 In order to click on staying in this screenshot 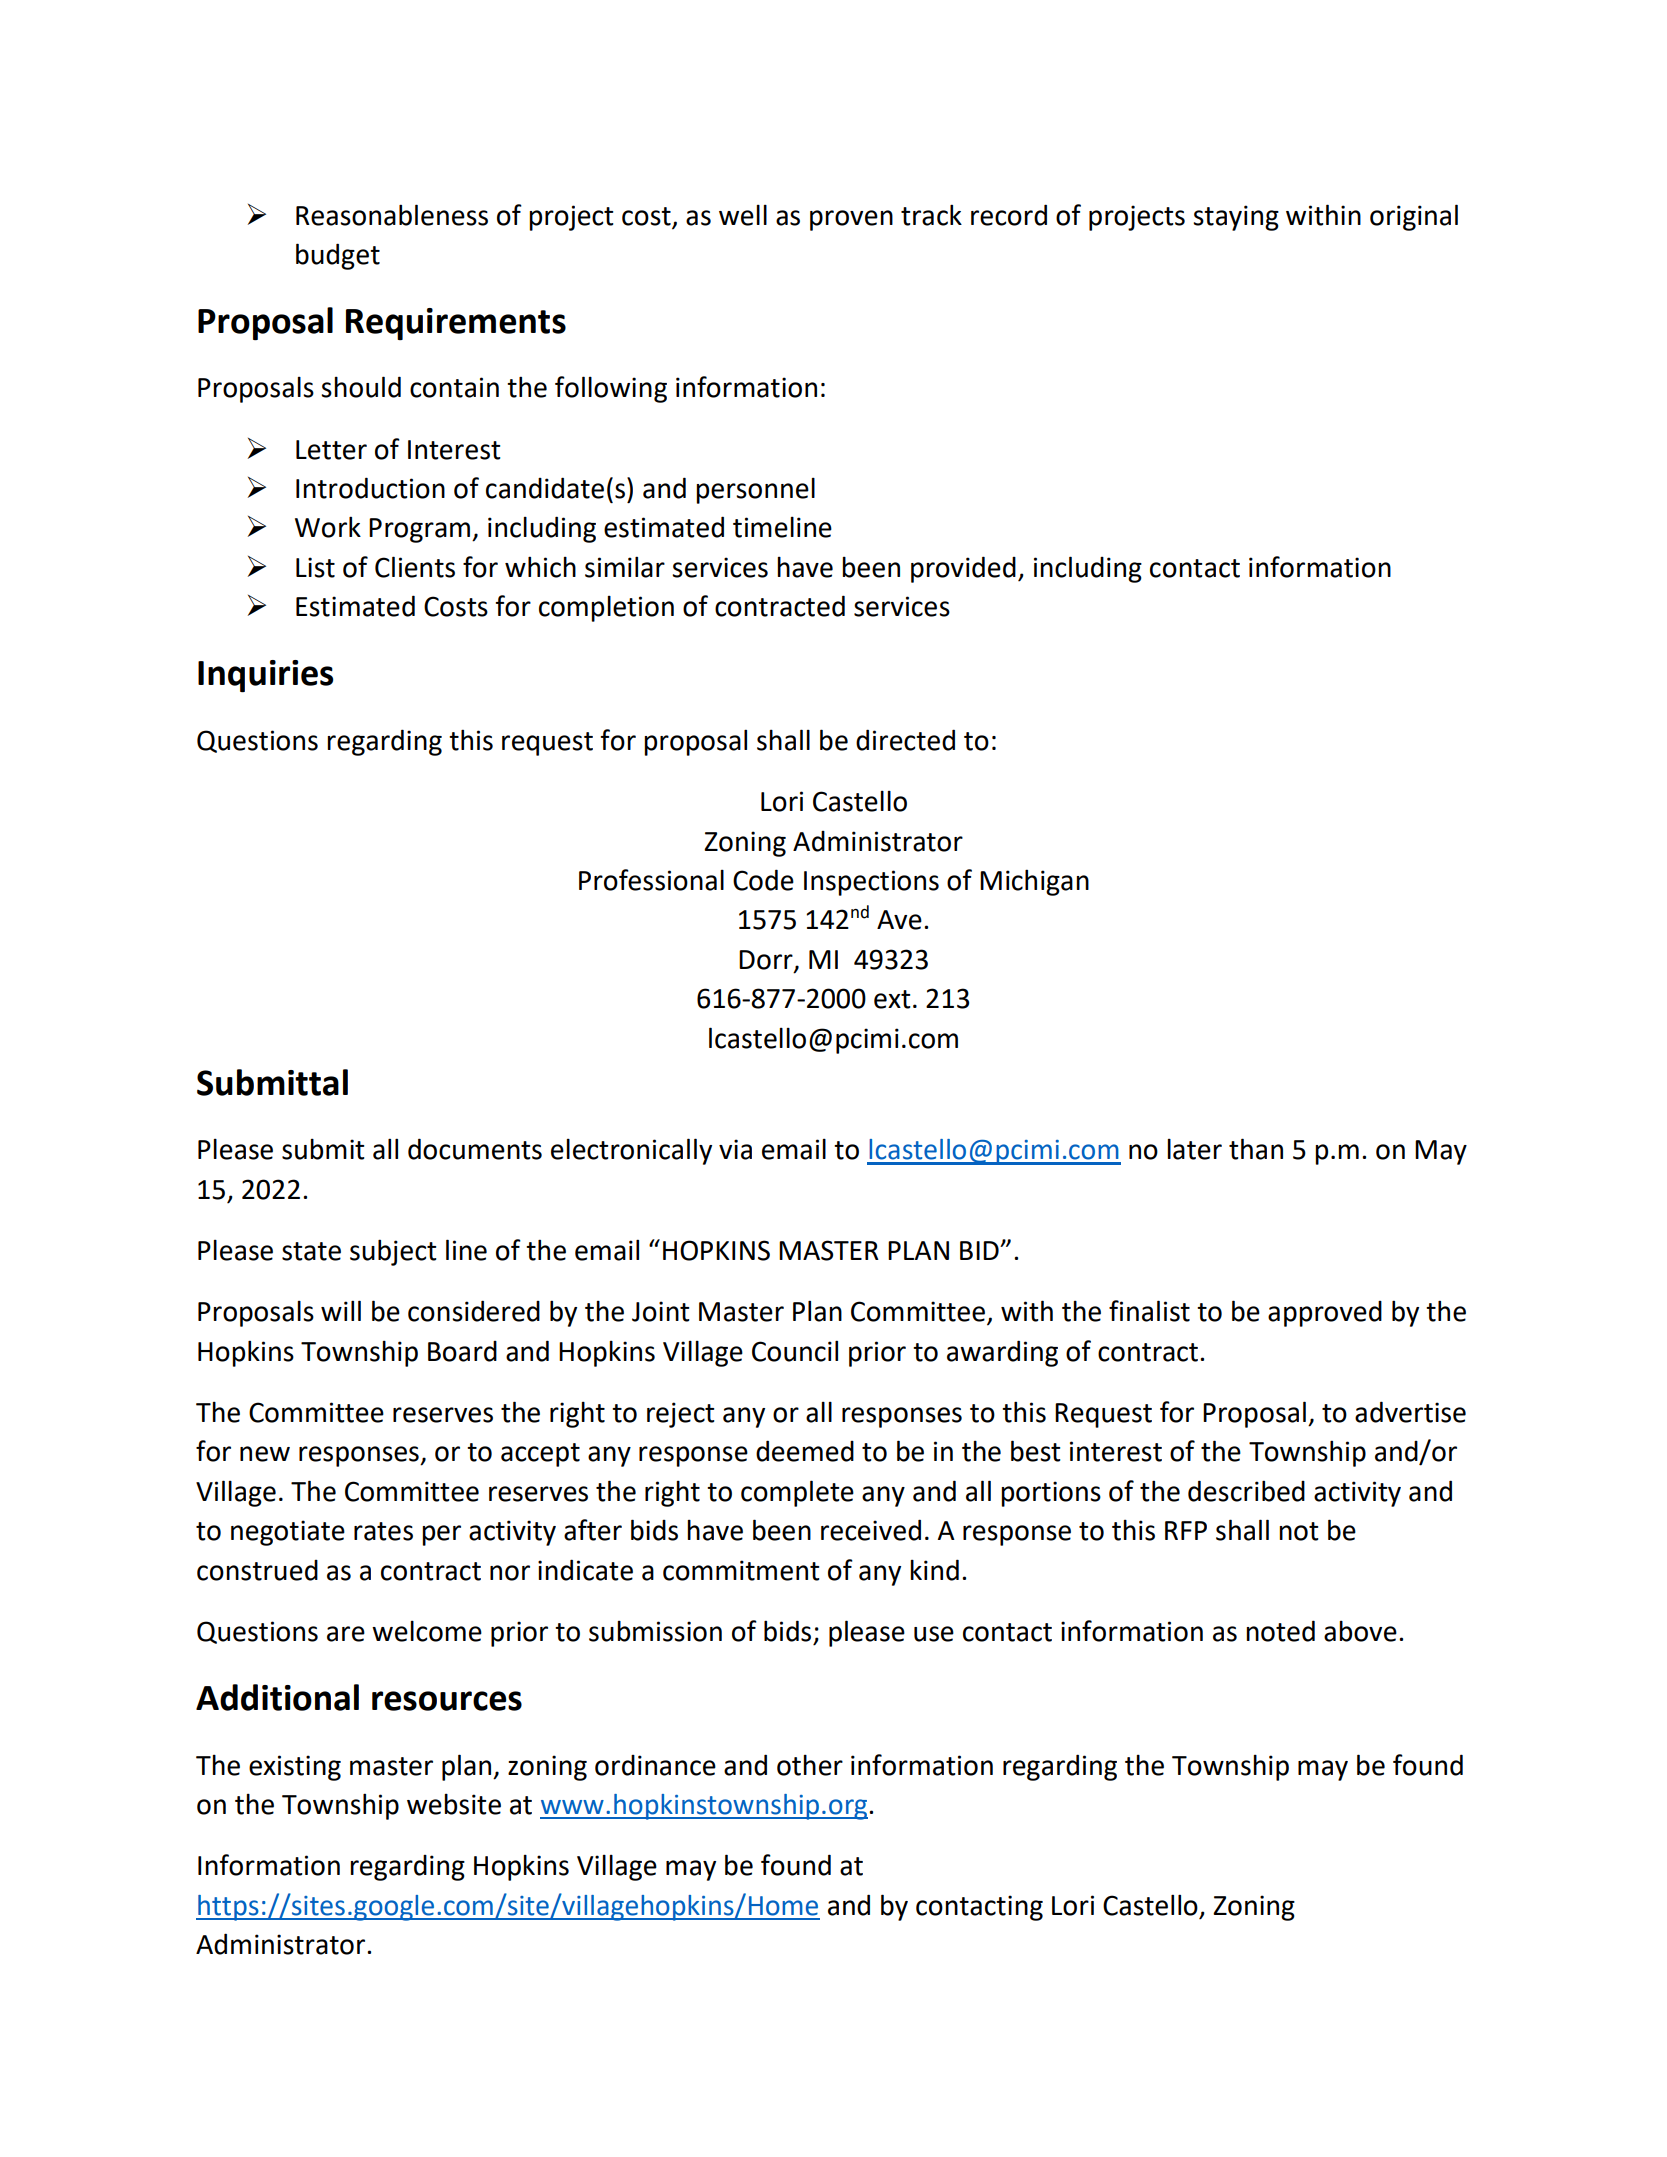, I will do `click(1236, 218)`.
